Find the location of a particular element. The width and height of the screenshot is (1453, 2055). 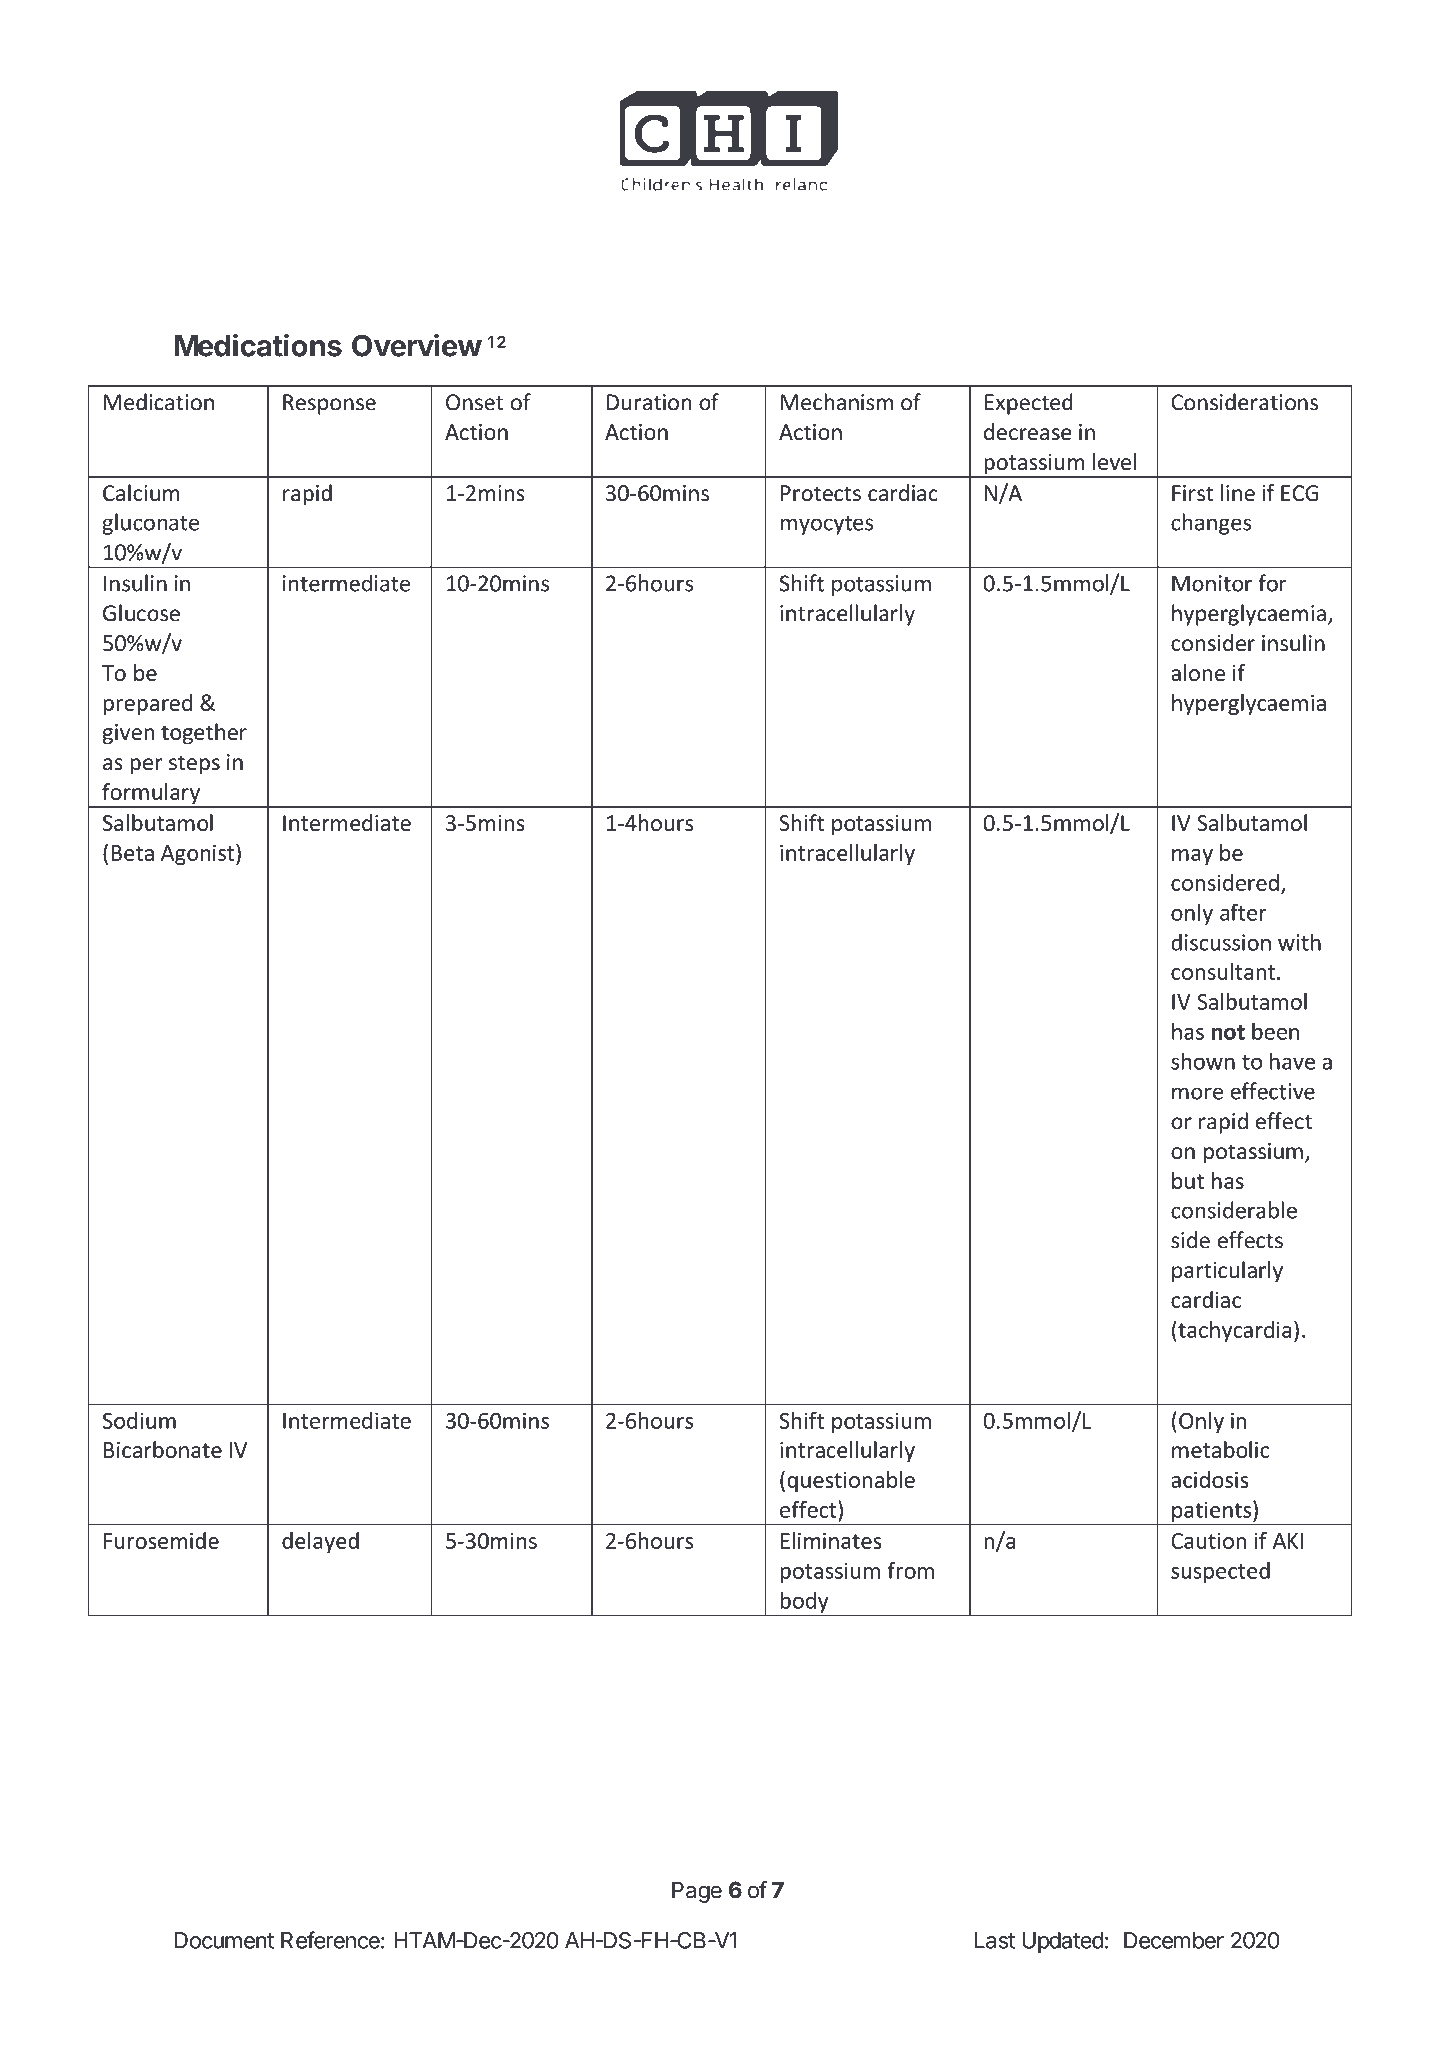

level is located at coordinates (1114, 461).
